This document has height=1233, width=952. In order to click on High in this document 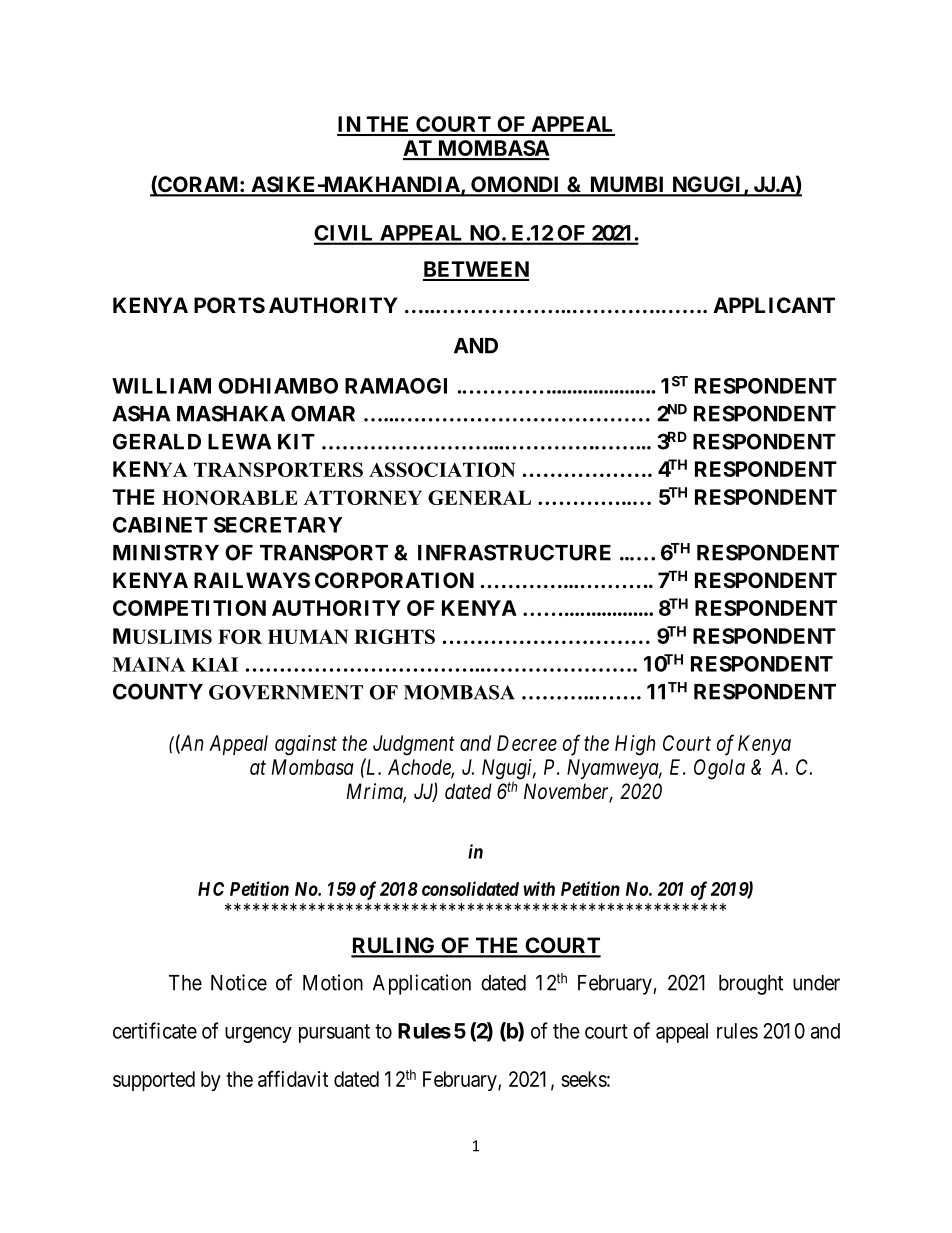, I will do `click(635, 745)`.
